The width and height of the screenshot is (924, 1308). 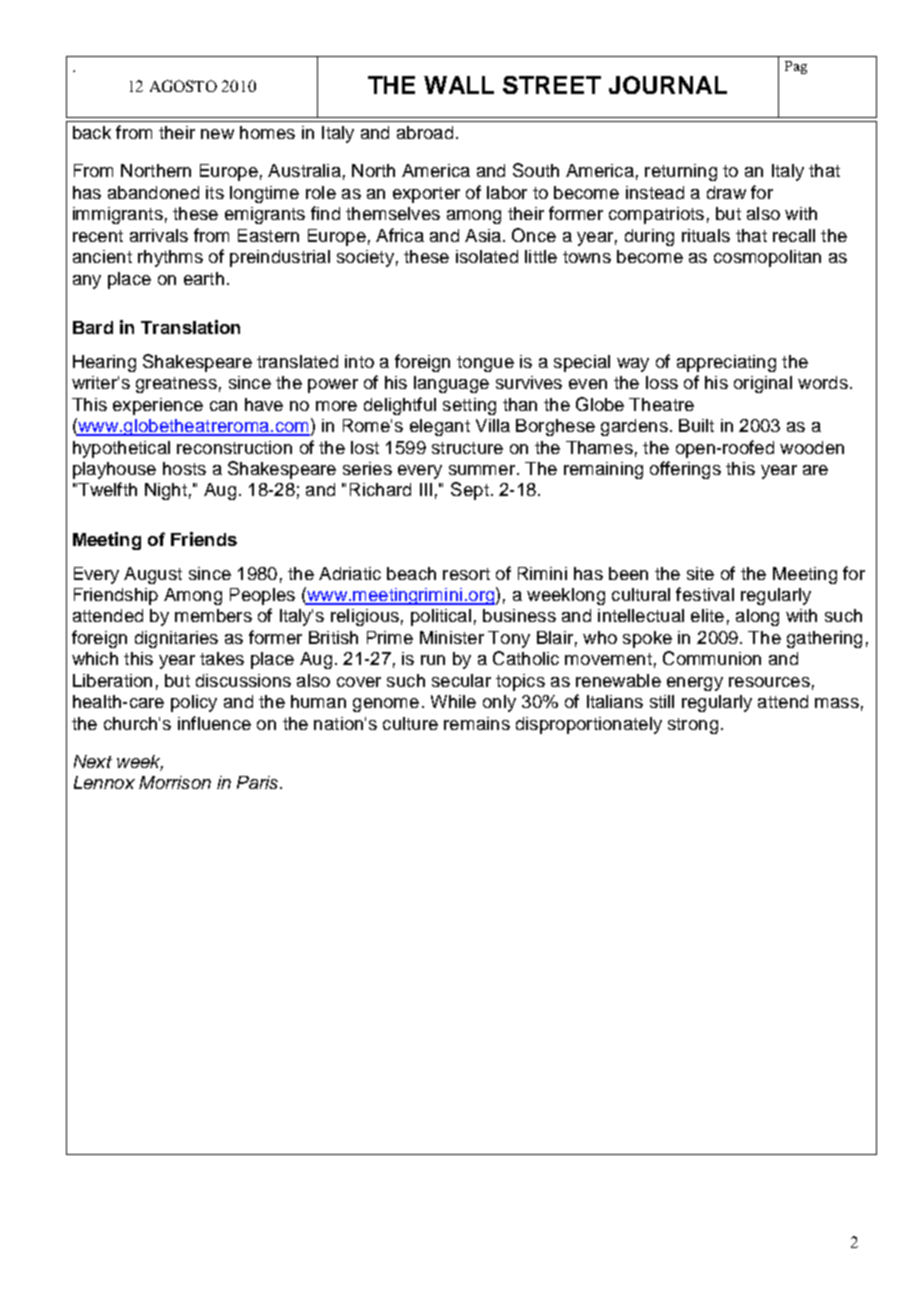 What do you see at coordinates (183, 86) in the screenshot?
I see `AGOSTO` at bounding box center [183, 86].
